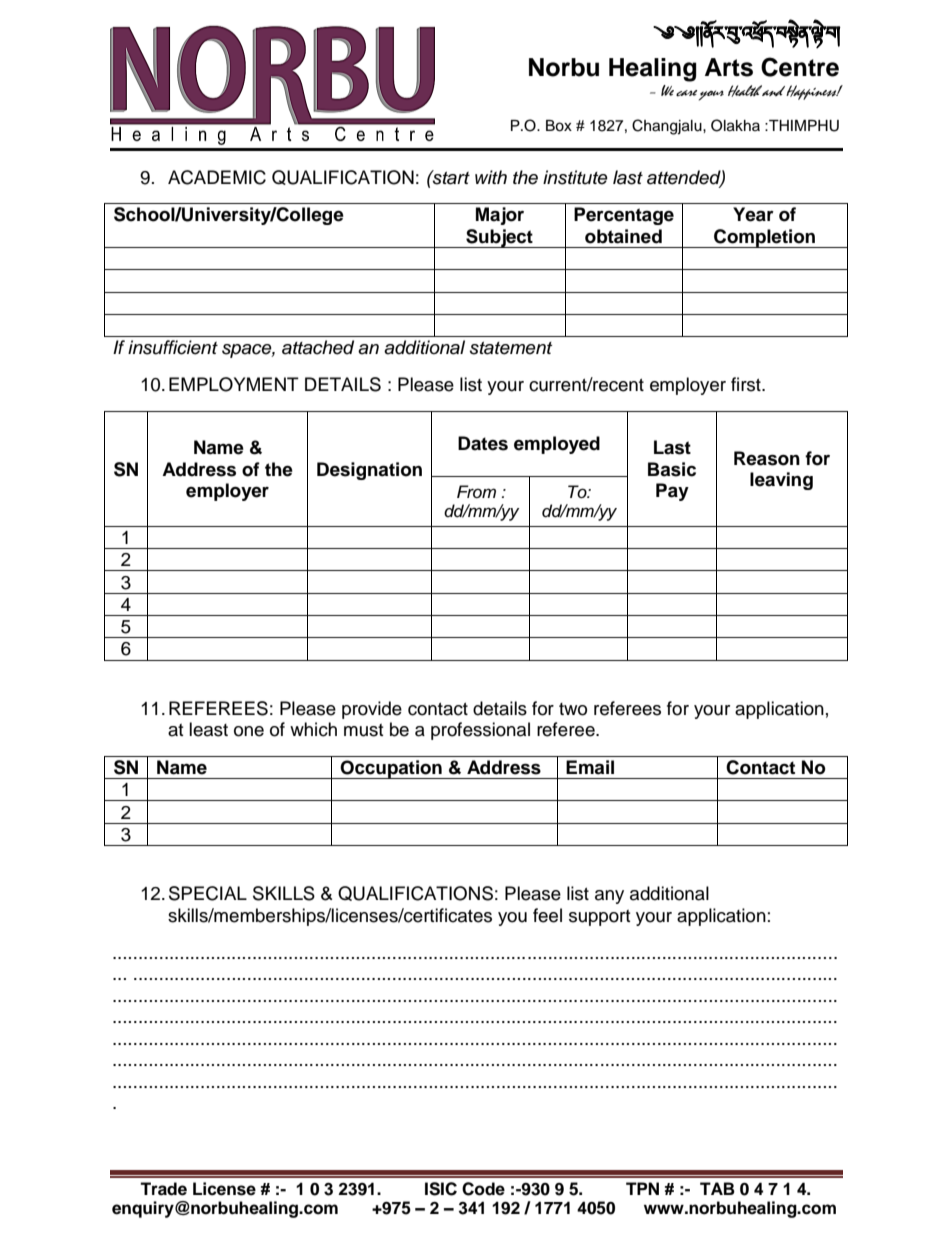  I want to click on first, so click(747, 384).
